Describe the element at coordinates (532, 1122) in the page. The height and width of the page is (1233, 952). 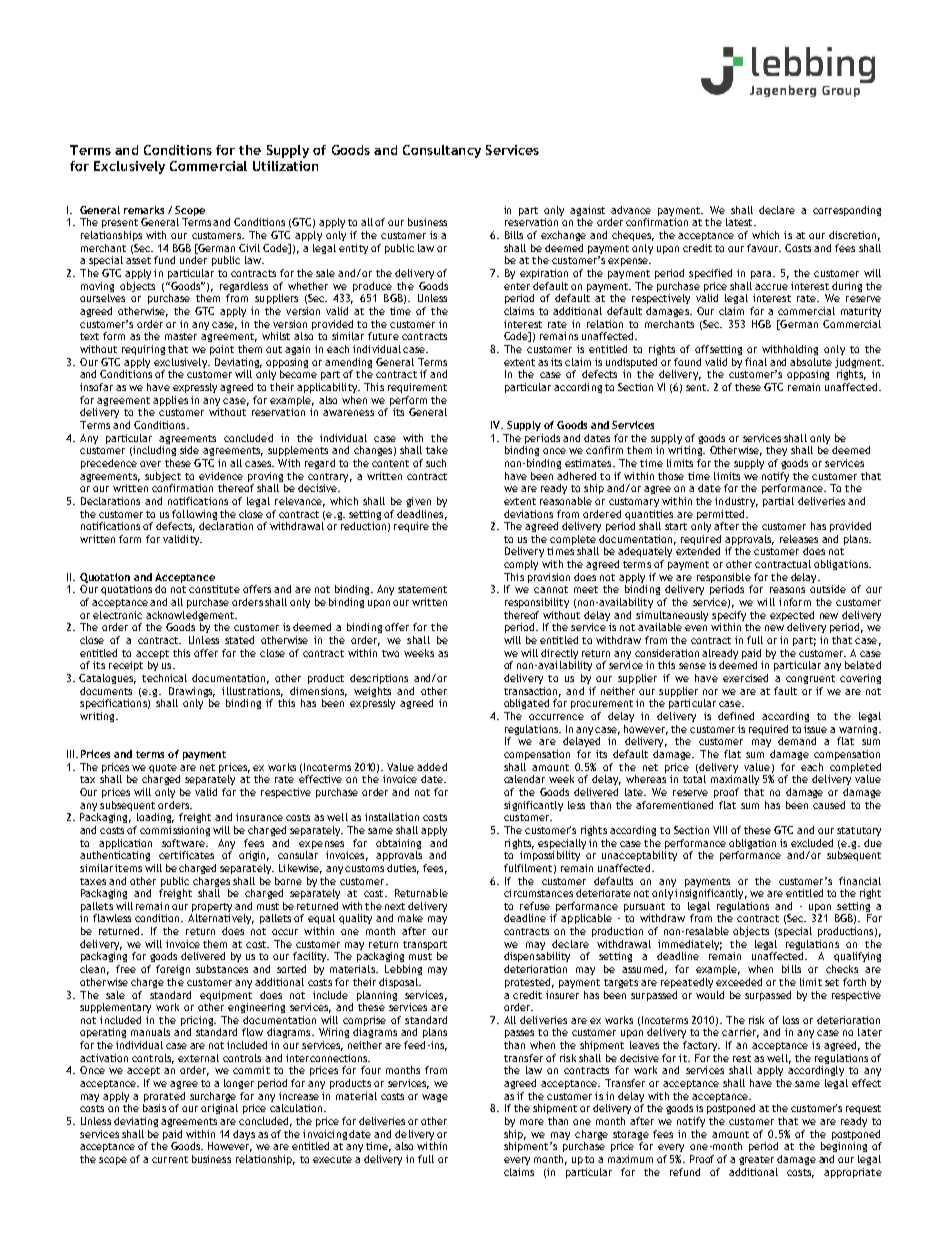
I see `more` at that location.
